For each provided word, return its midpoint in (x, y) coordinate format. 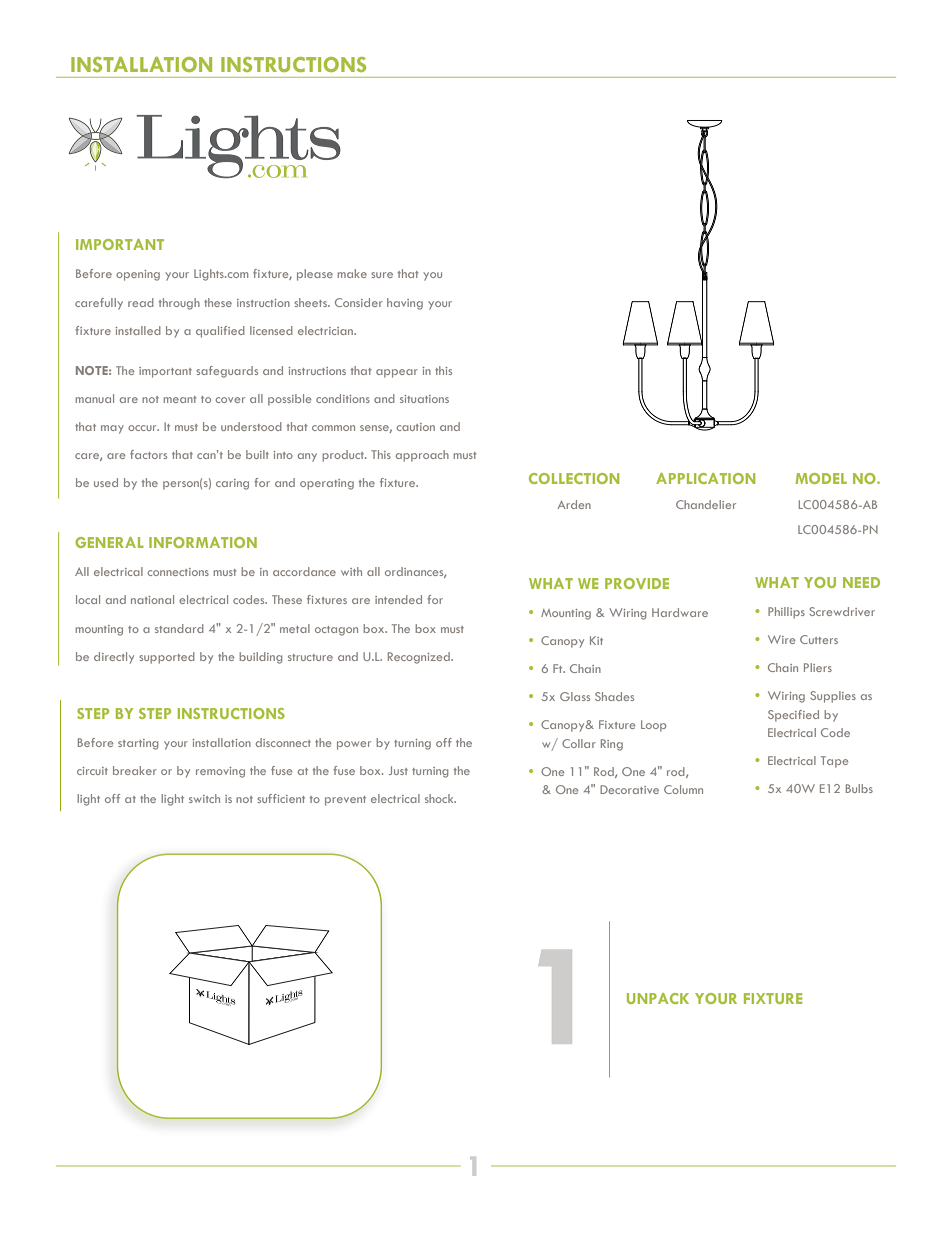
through (179, 304)
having (405, 304)
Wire (781, 639)
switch (204, 798)
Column (683, 789)
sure (382, 275)
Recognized (420, 658)
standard (179, 628)
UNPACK (658, 998)
